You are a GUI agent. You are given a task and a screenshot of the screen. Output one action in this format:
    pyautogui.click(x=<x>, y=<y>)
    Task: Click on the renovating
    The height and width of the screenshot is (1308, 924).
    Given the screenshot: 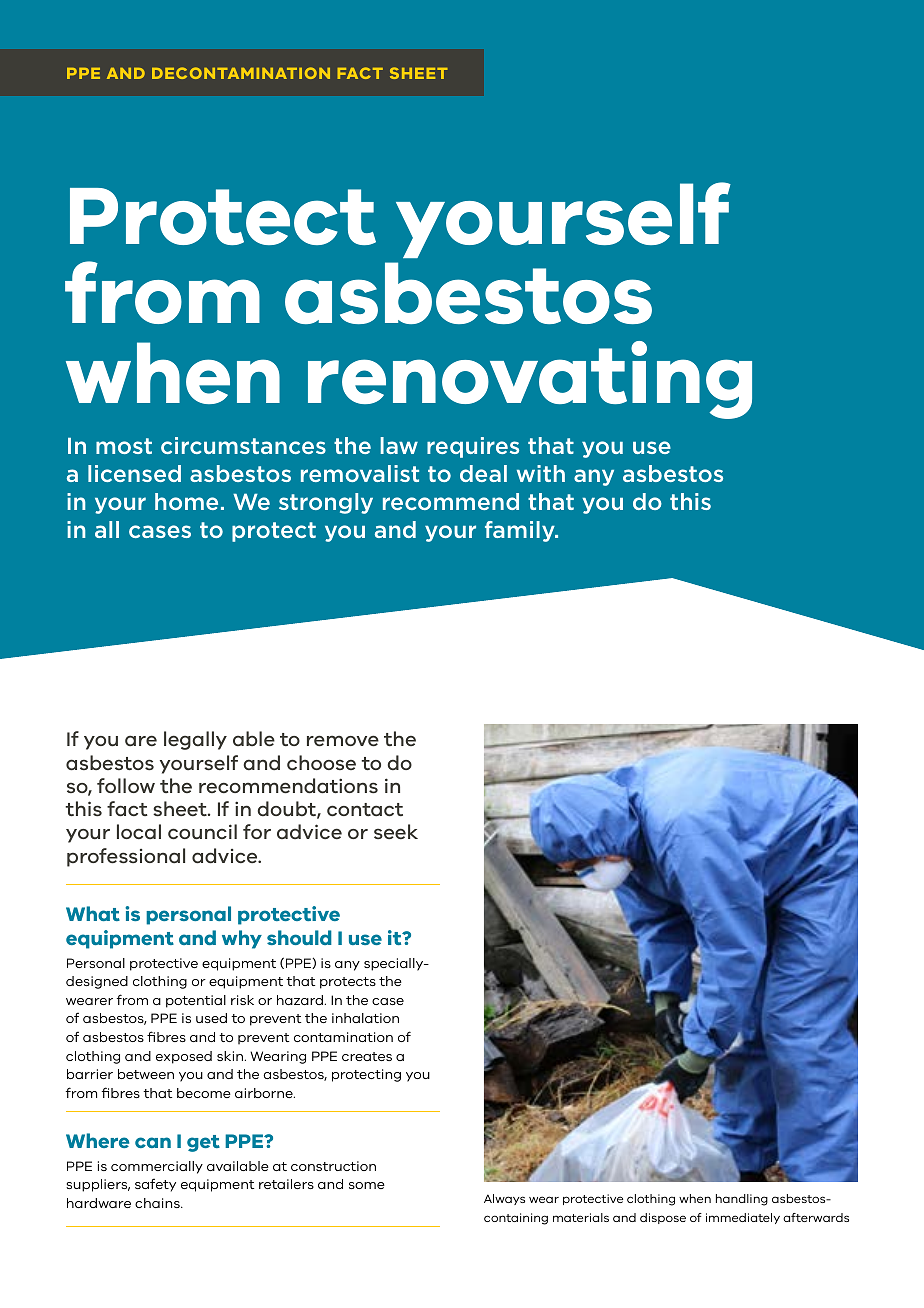 What is the action you would take?
    pyautogui.click(x=530, y=380)
